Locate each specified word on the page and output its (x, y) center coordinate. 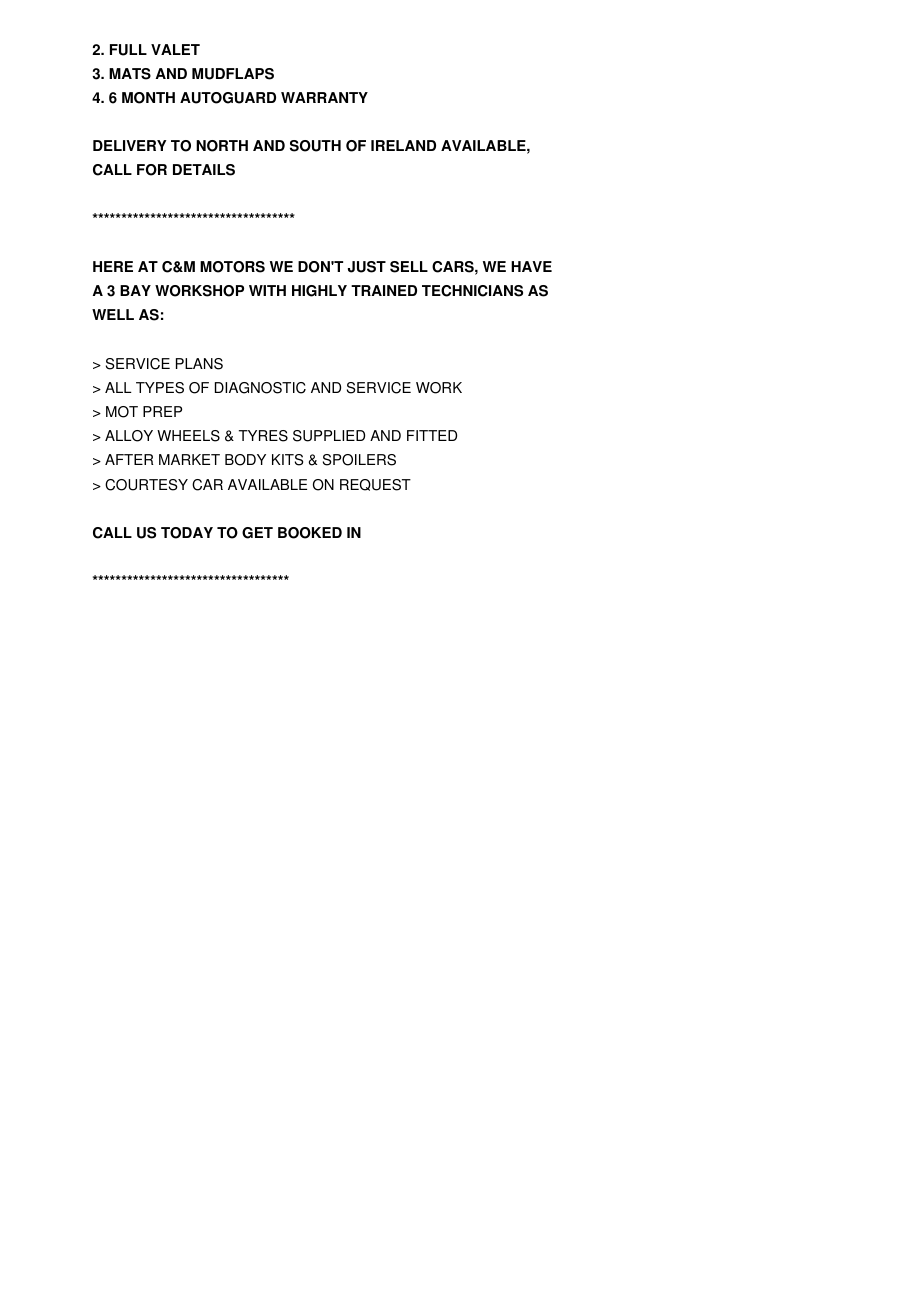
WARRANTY (324, 97)
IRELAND (403, 145)
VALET (175, 49)
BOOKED (310, 533)
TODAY (187, 533)
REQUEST (375, 485)
